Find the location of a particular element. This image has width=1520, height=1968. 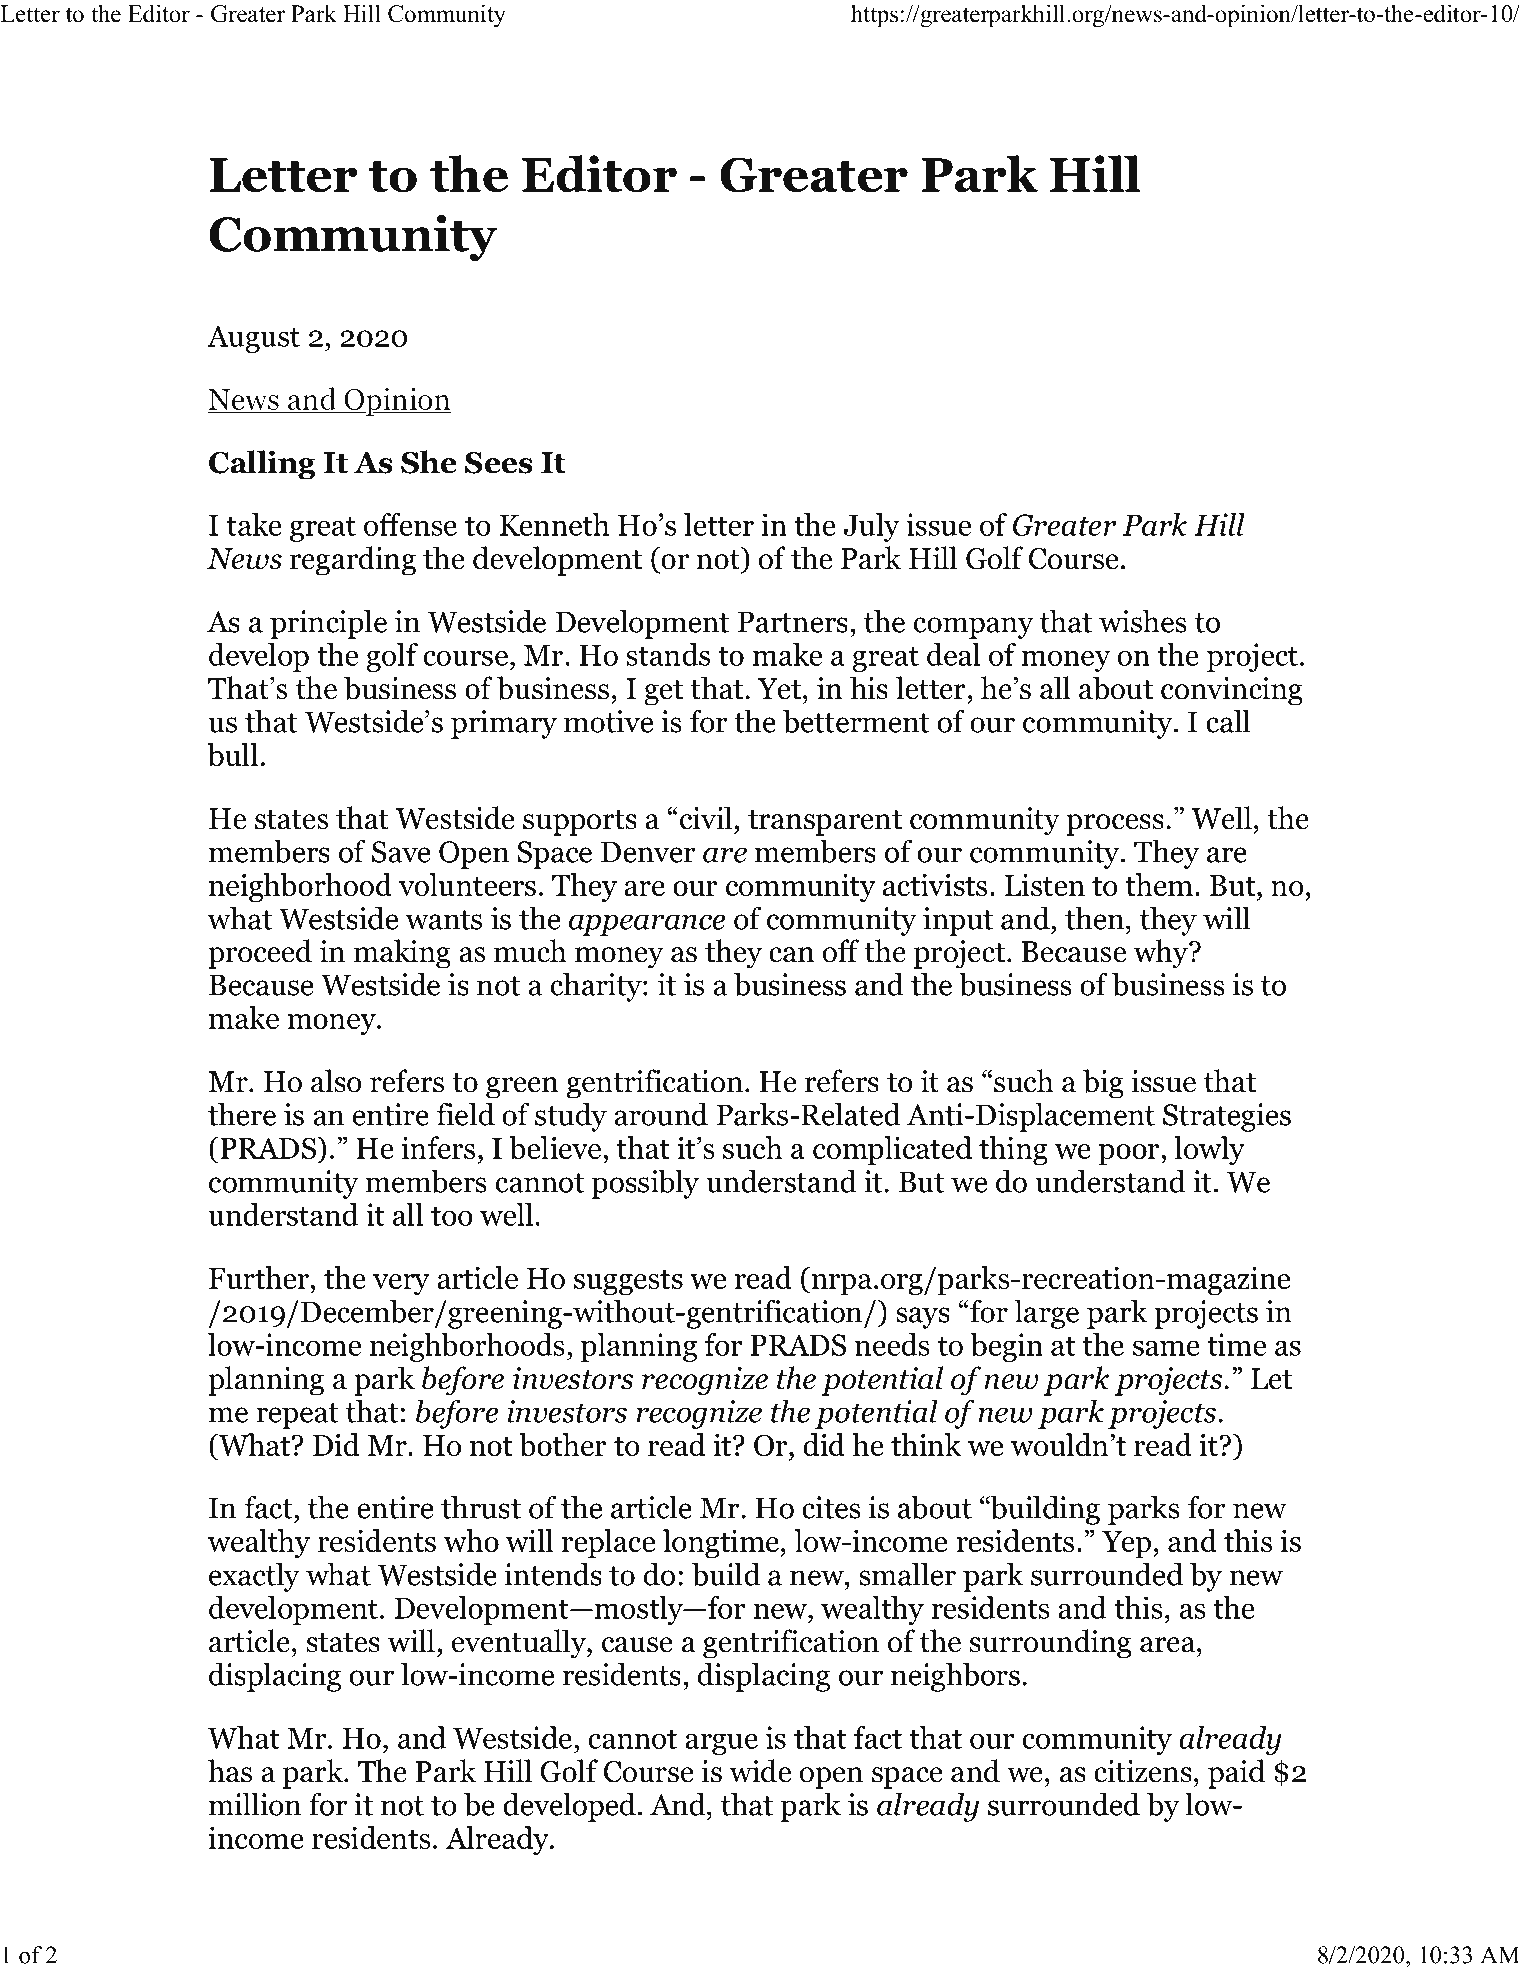

also is located at coordinates (336, 1081).
